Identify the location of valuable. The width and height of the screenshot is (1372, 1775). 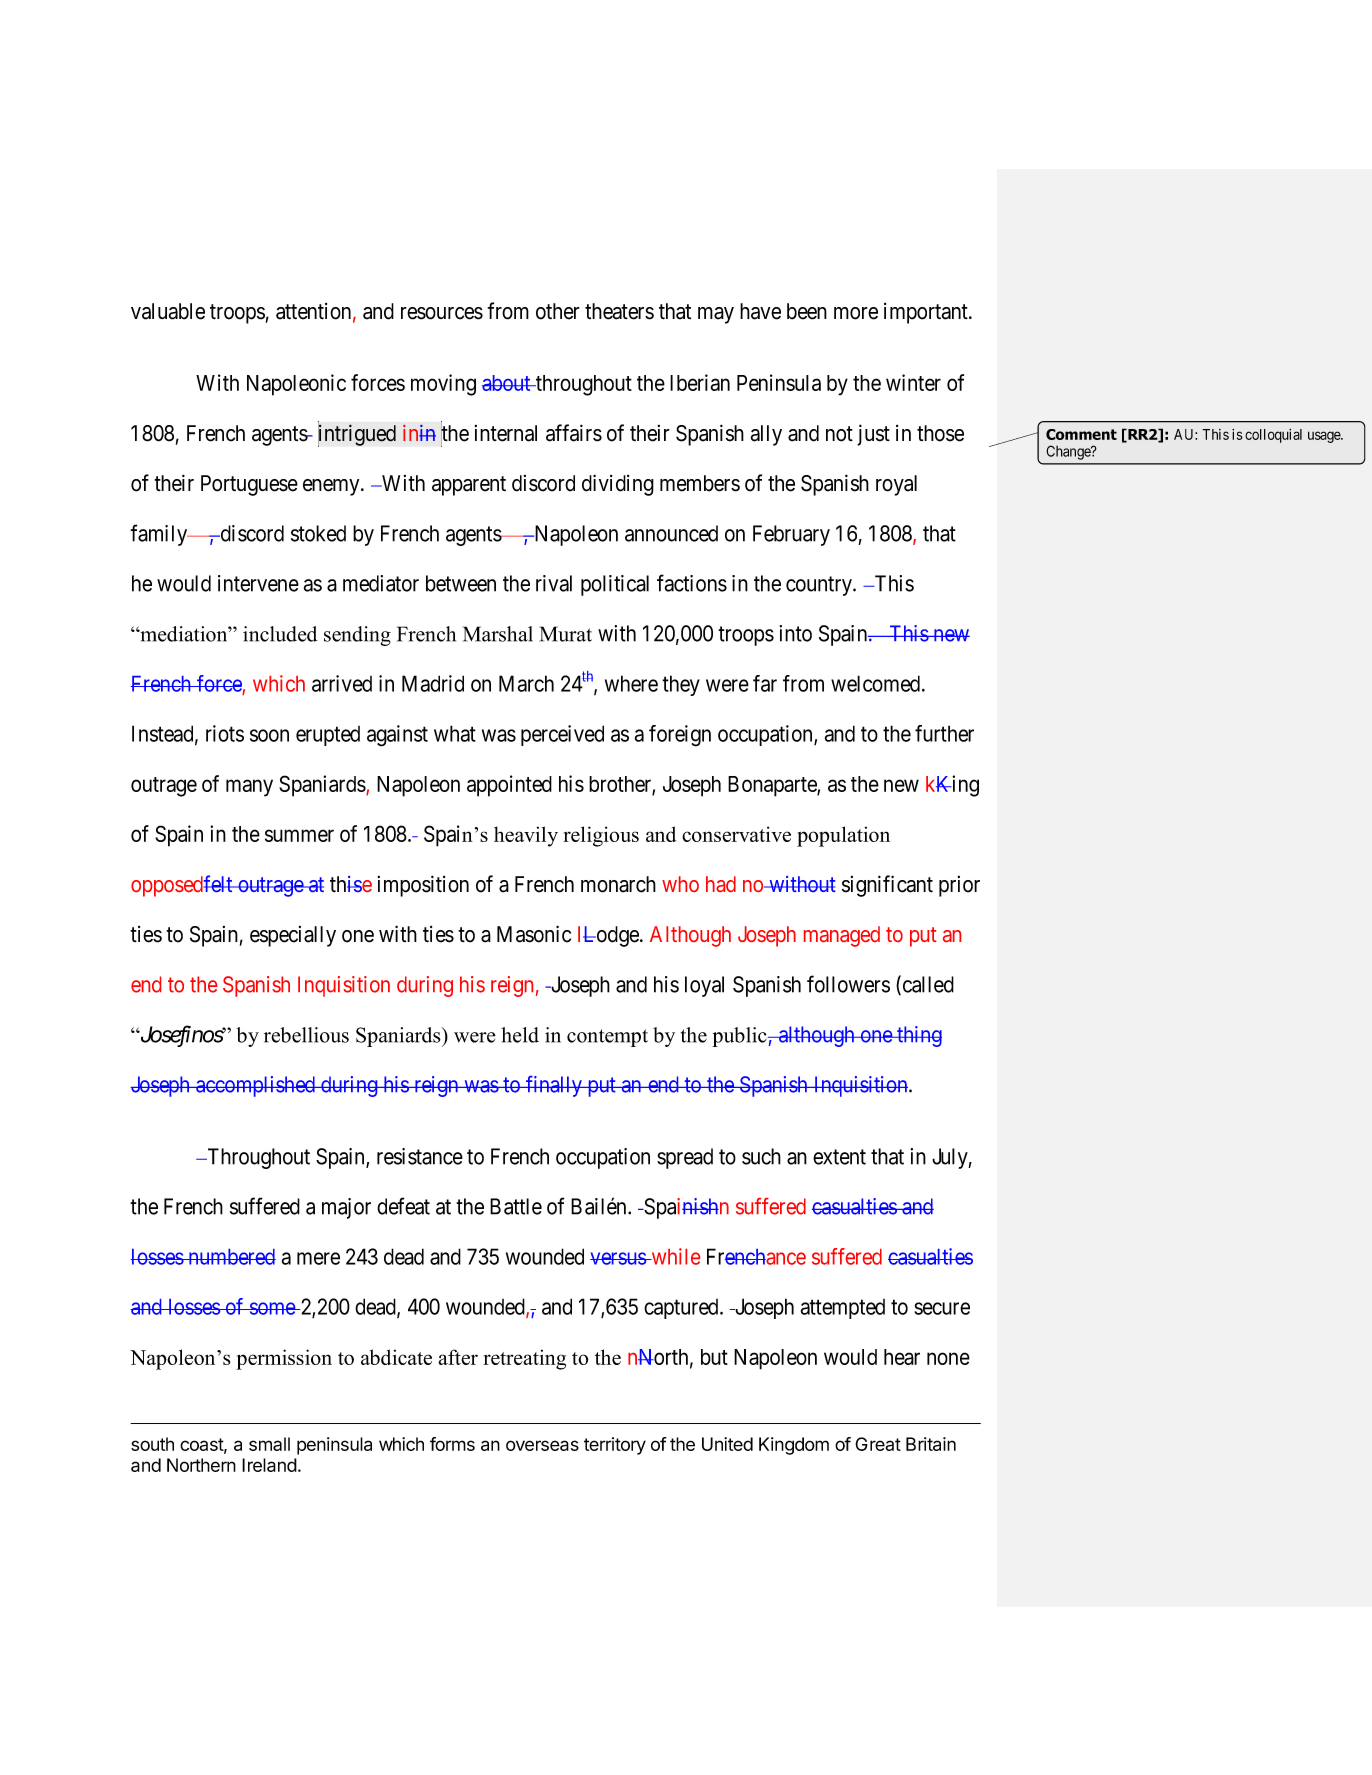
(168, 311).
